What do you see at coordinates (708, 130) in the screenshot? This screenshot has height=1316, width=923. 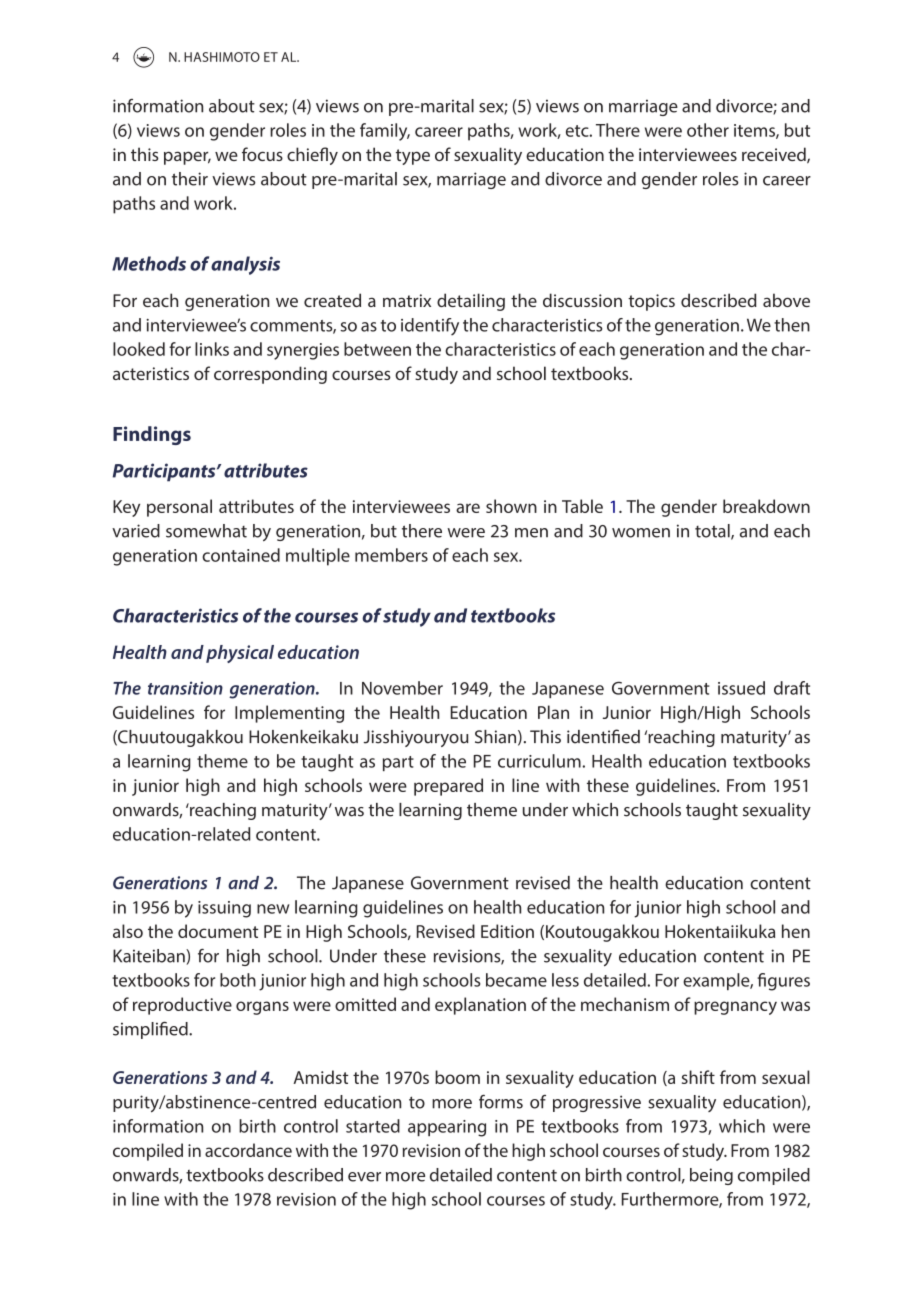 I see `other` at bounding box center [708, 130].
